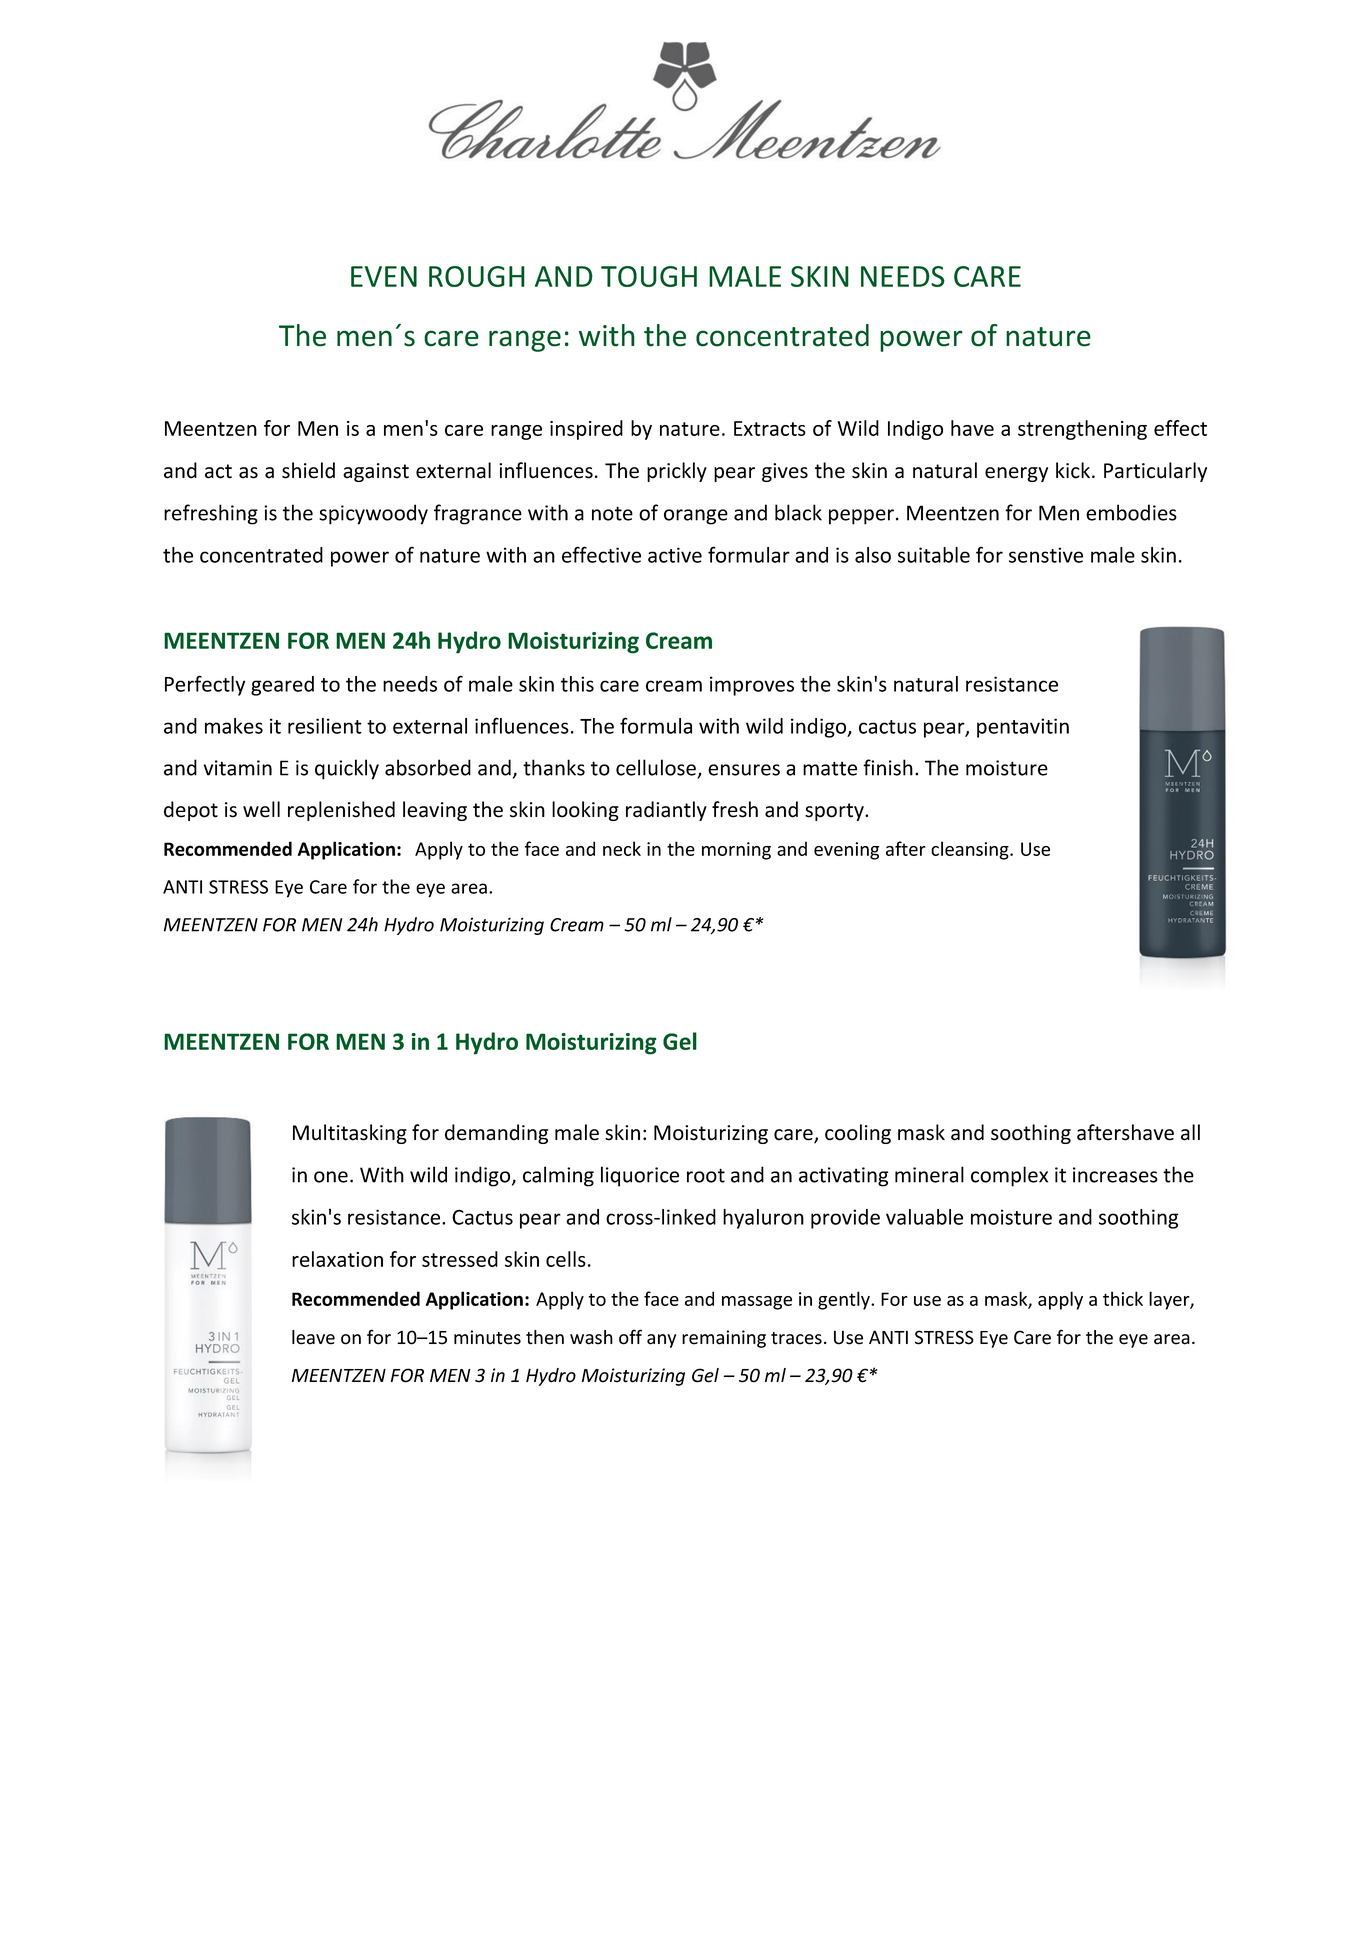 This screenshot has height=1939, width=1371. I want to click on cleansing, so click(971, 850).
